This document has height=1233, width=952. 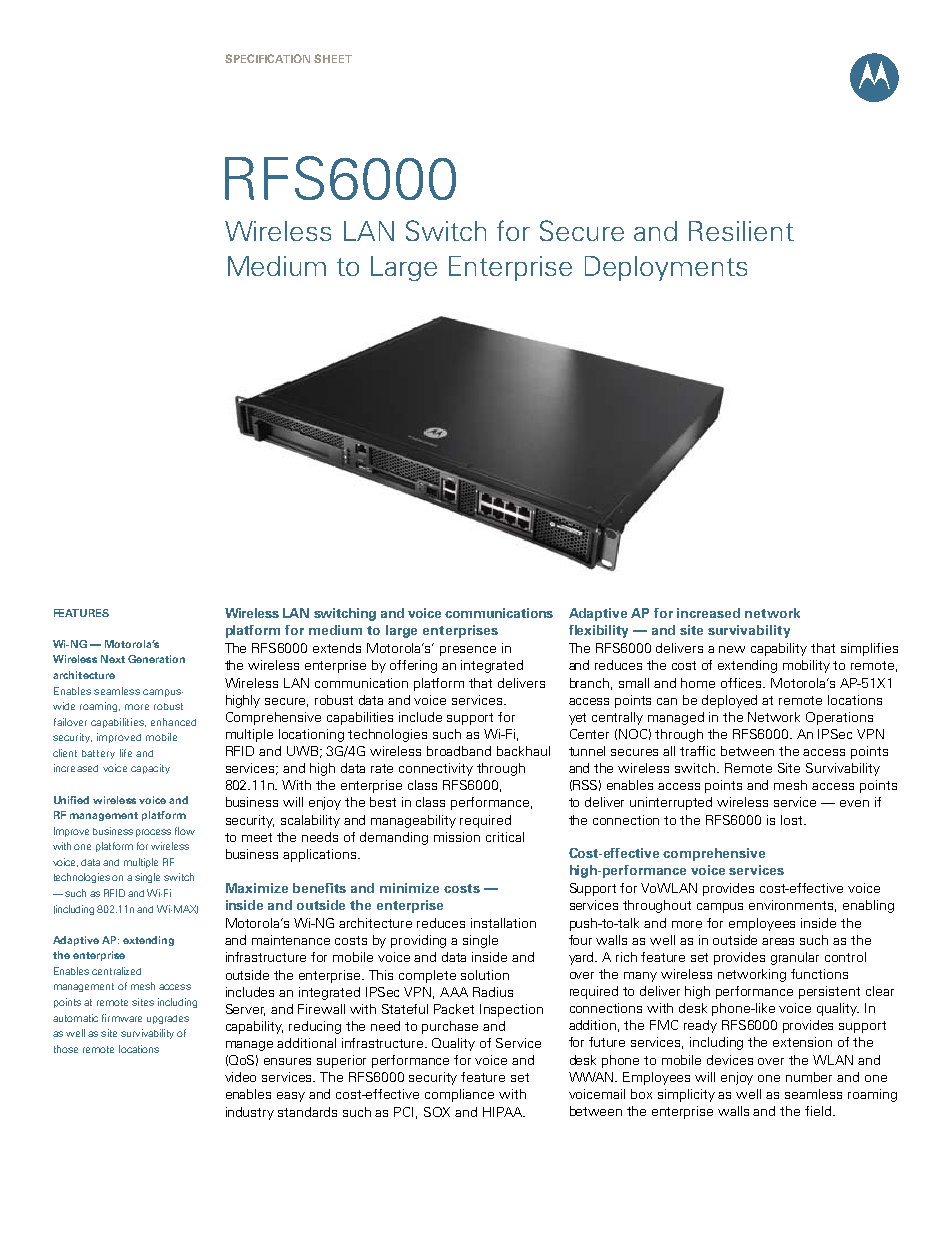 What do you see at coordinates (459, 1095) in the document?
I see `compliance` at bounding box center [459, 1095].
